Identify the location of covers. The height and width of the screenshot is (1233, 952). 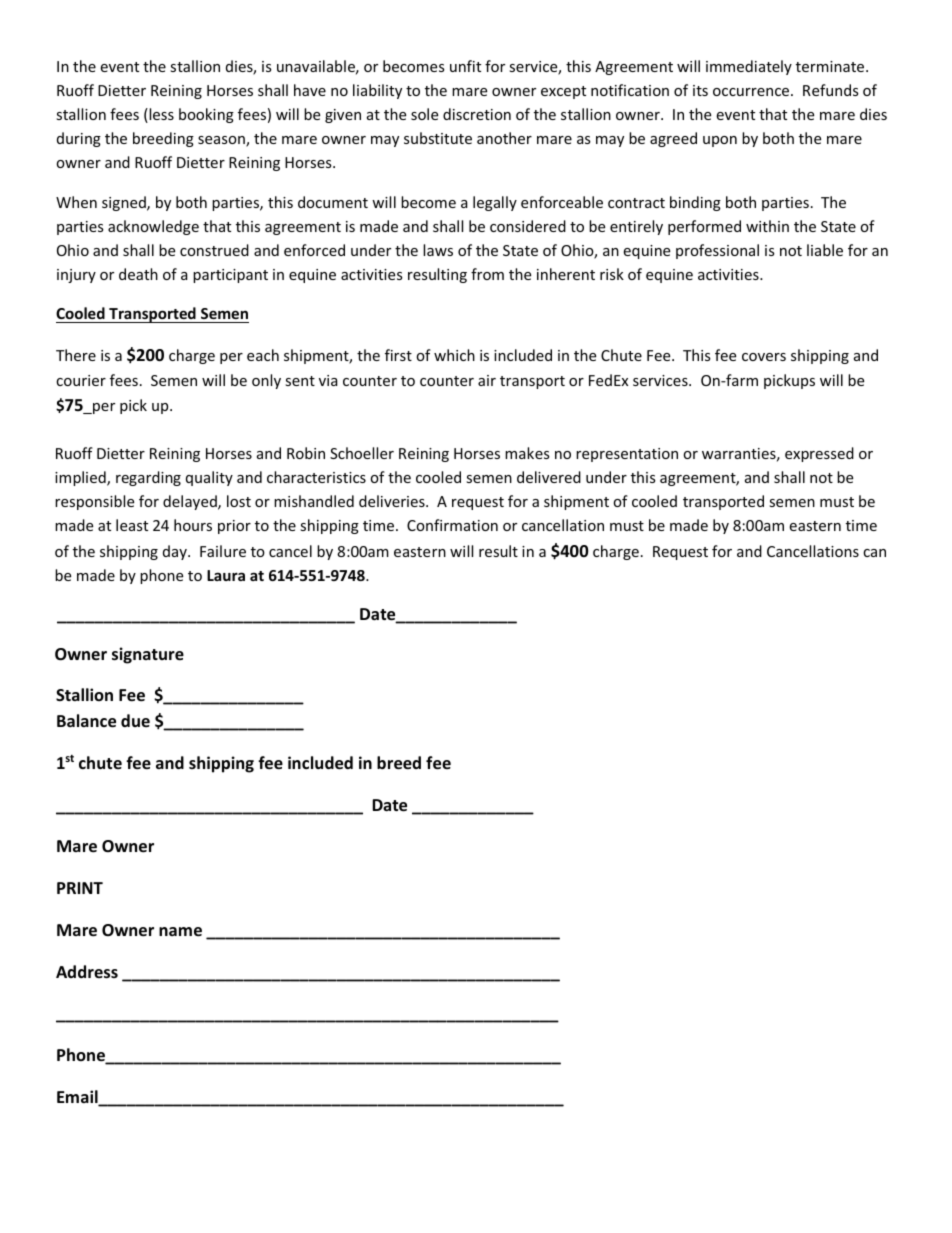
(764, 357).
